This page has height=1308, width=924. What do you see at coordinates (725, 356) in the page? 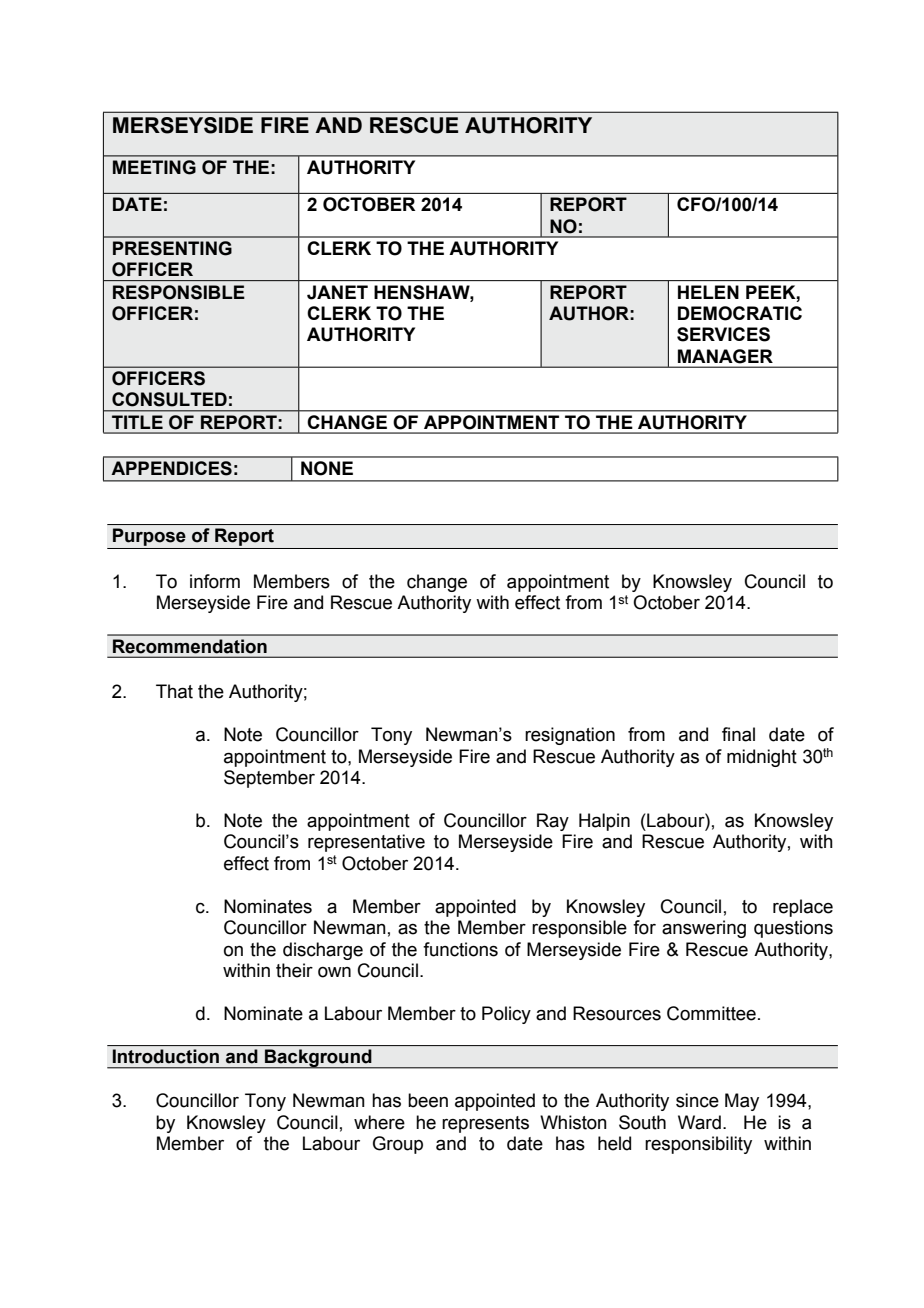
I see `MANAGER` at bounding box center [725, 356].
